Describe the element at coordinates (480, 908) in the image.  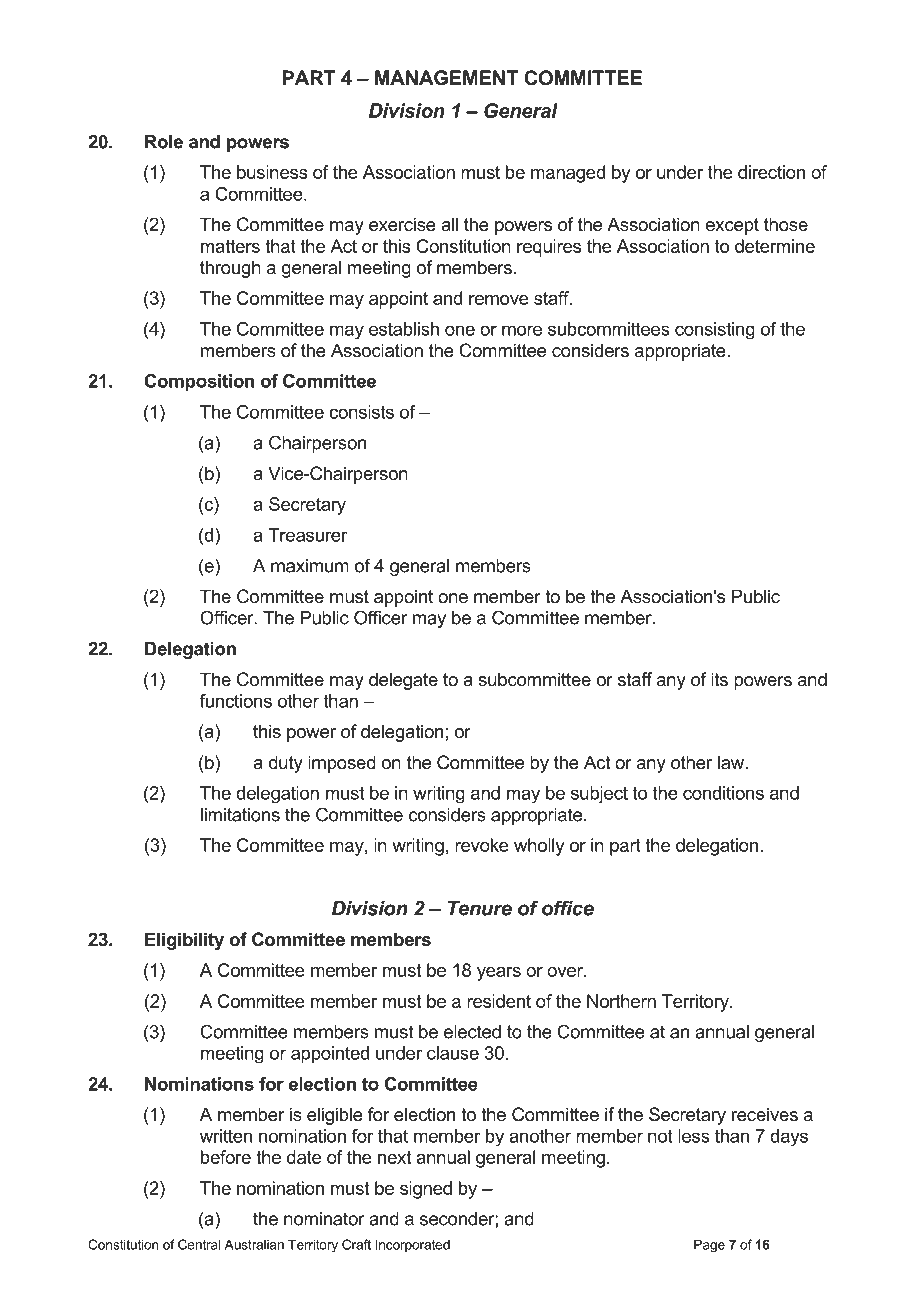
I see `Tenure` at that location.
